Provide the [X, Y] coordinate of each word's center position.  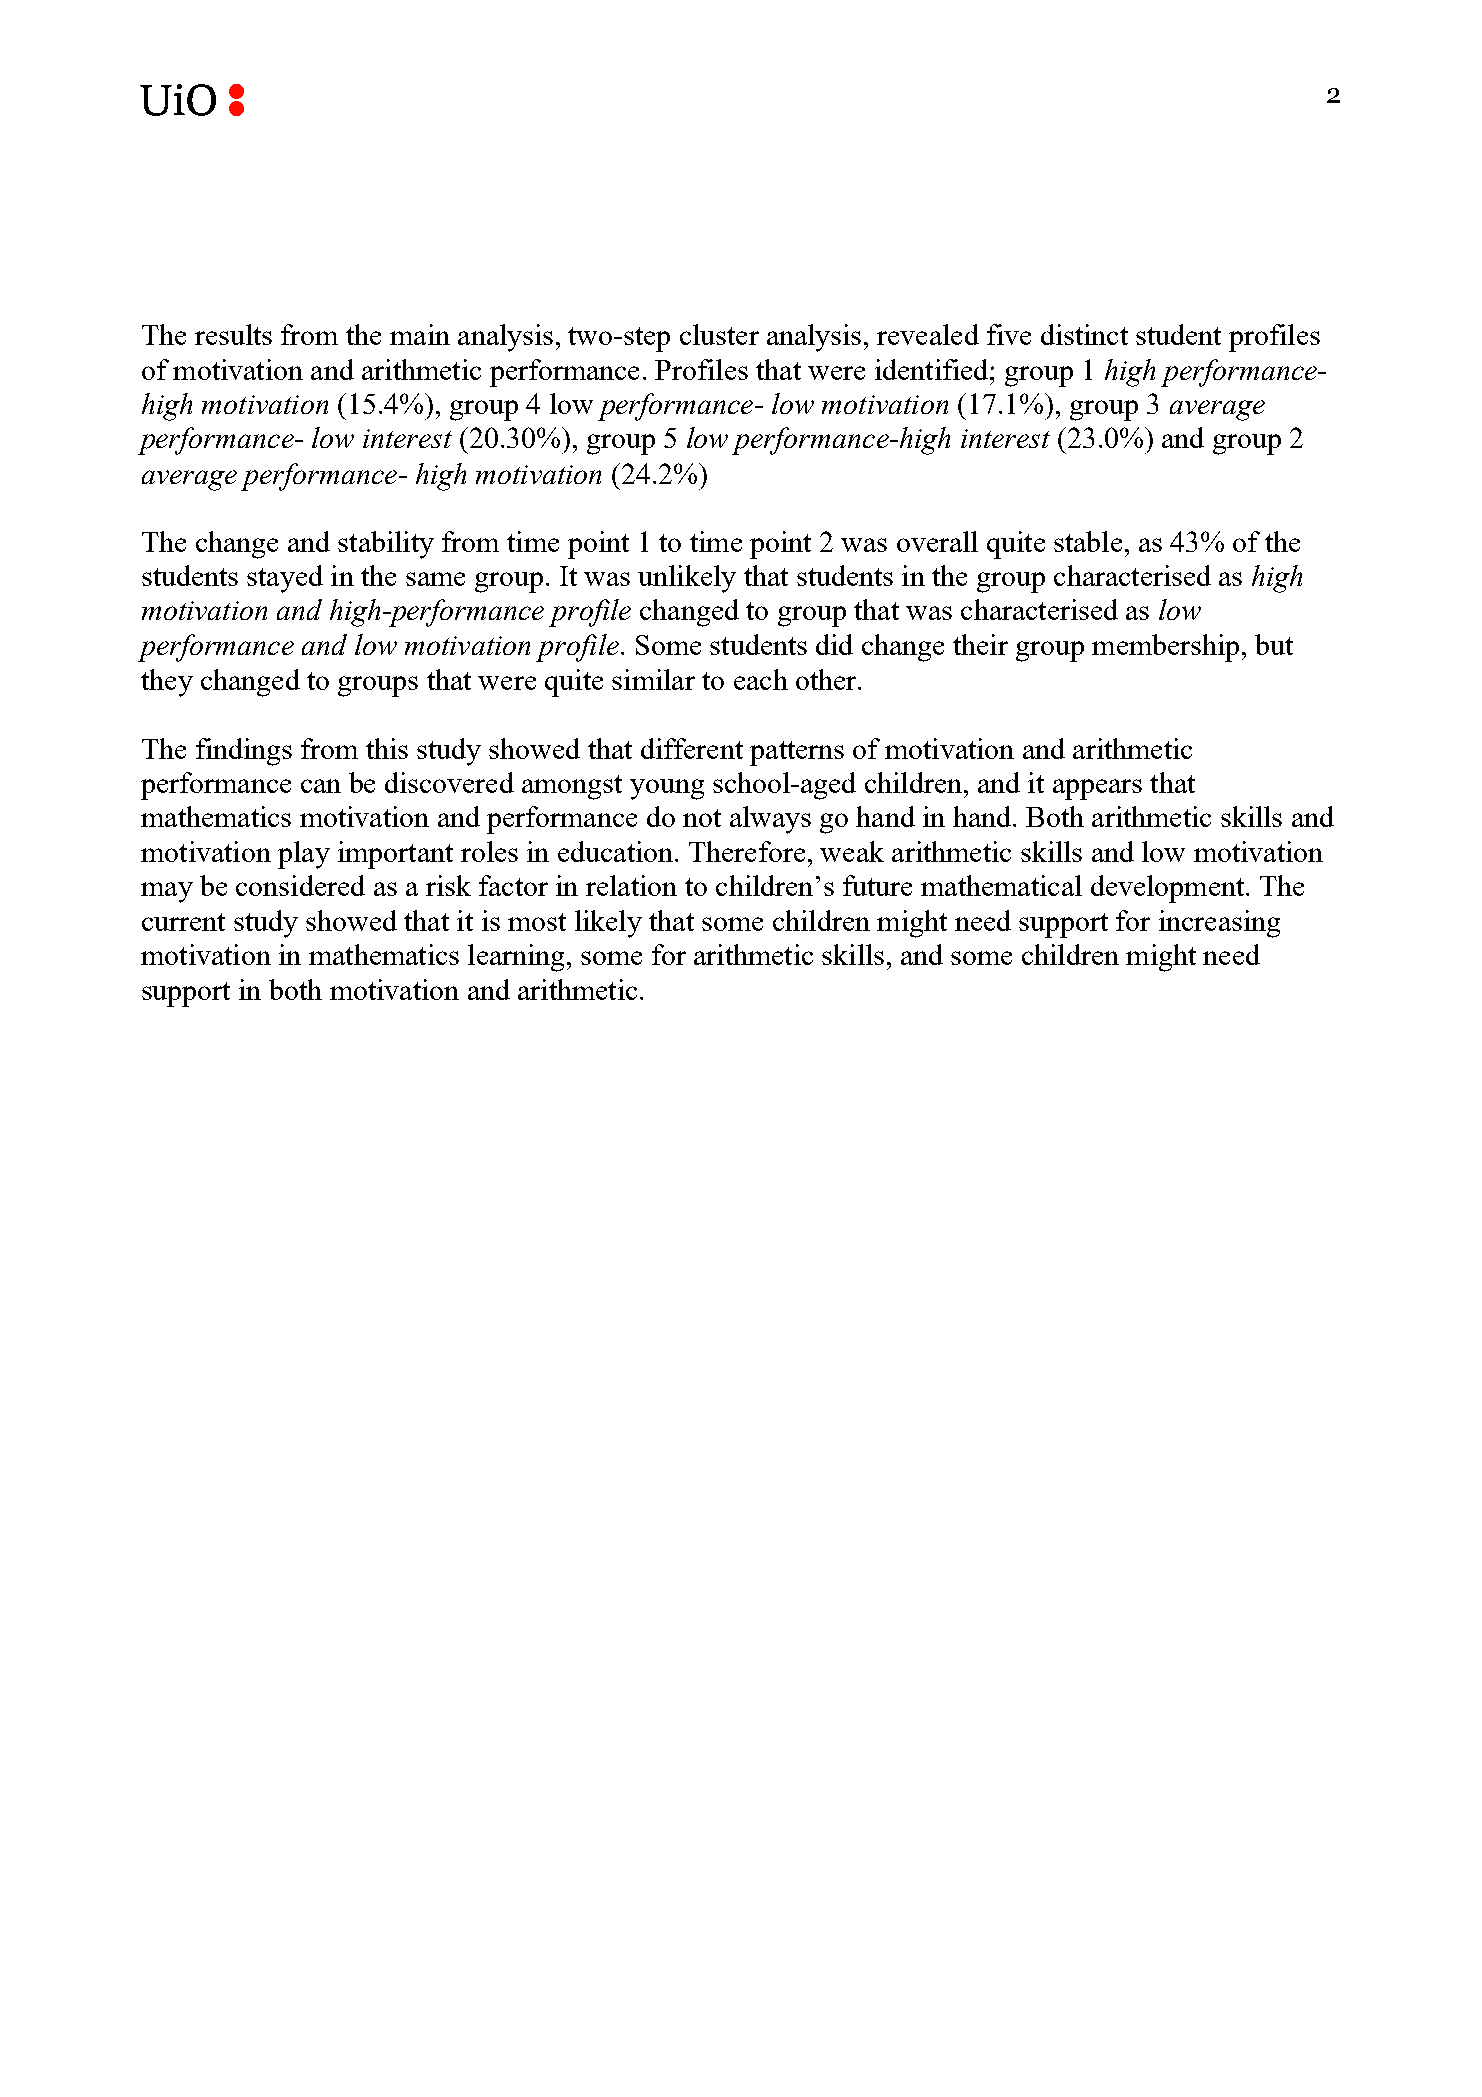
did [834, 644]
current [183, 922]
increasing [1219, 924]
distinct [1084, 334]
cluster [719, 334]
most [537, 922]
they [167, 683]
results [233, 334]
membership [1165, 648]
